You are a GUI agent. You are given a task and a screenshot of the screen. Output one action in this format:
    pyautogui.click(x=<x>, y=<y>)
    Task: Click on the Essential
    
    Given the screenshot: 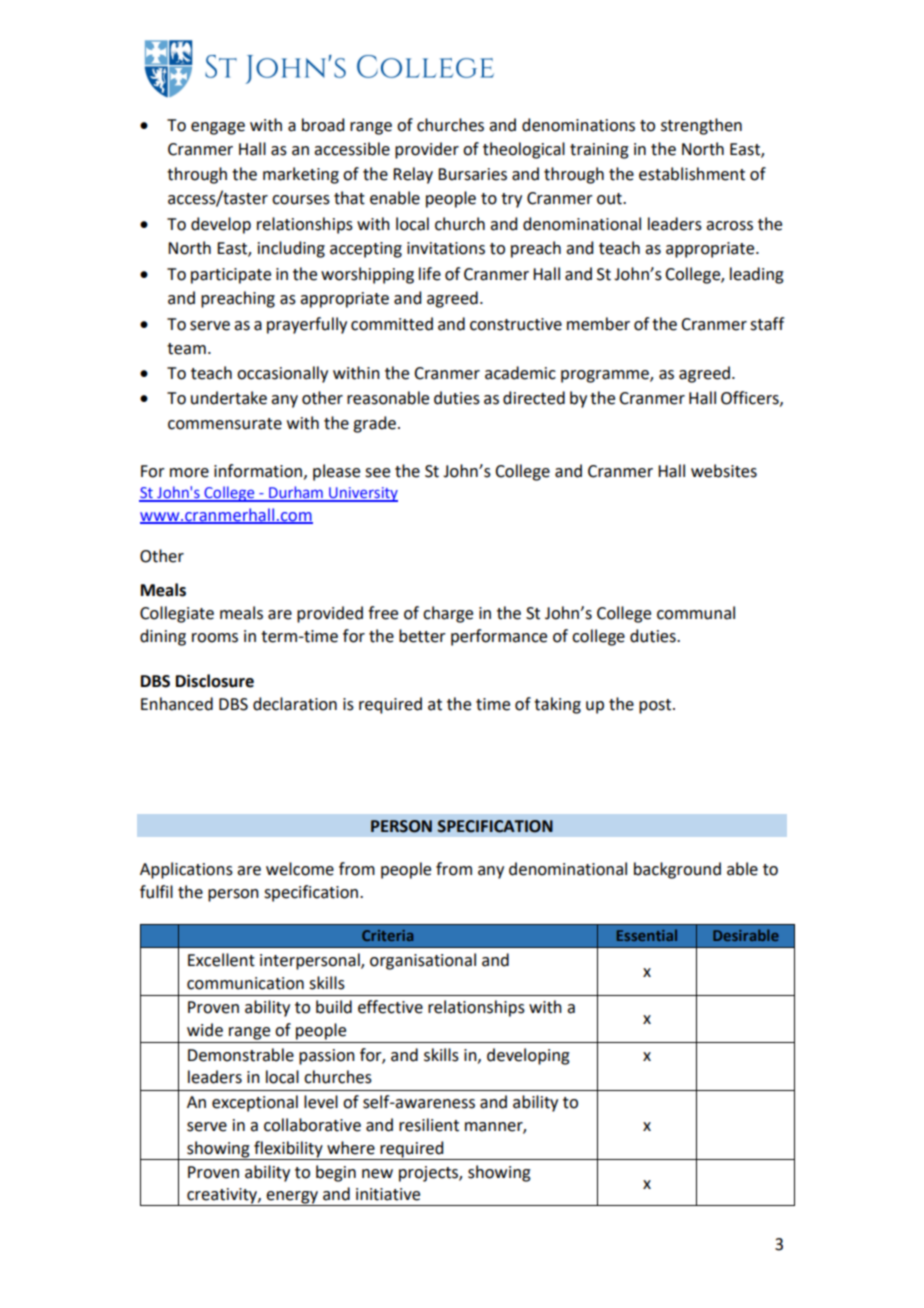 What is the action you would take?
    pyautogui.click(x=647, y=935)
